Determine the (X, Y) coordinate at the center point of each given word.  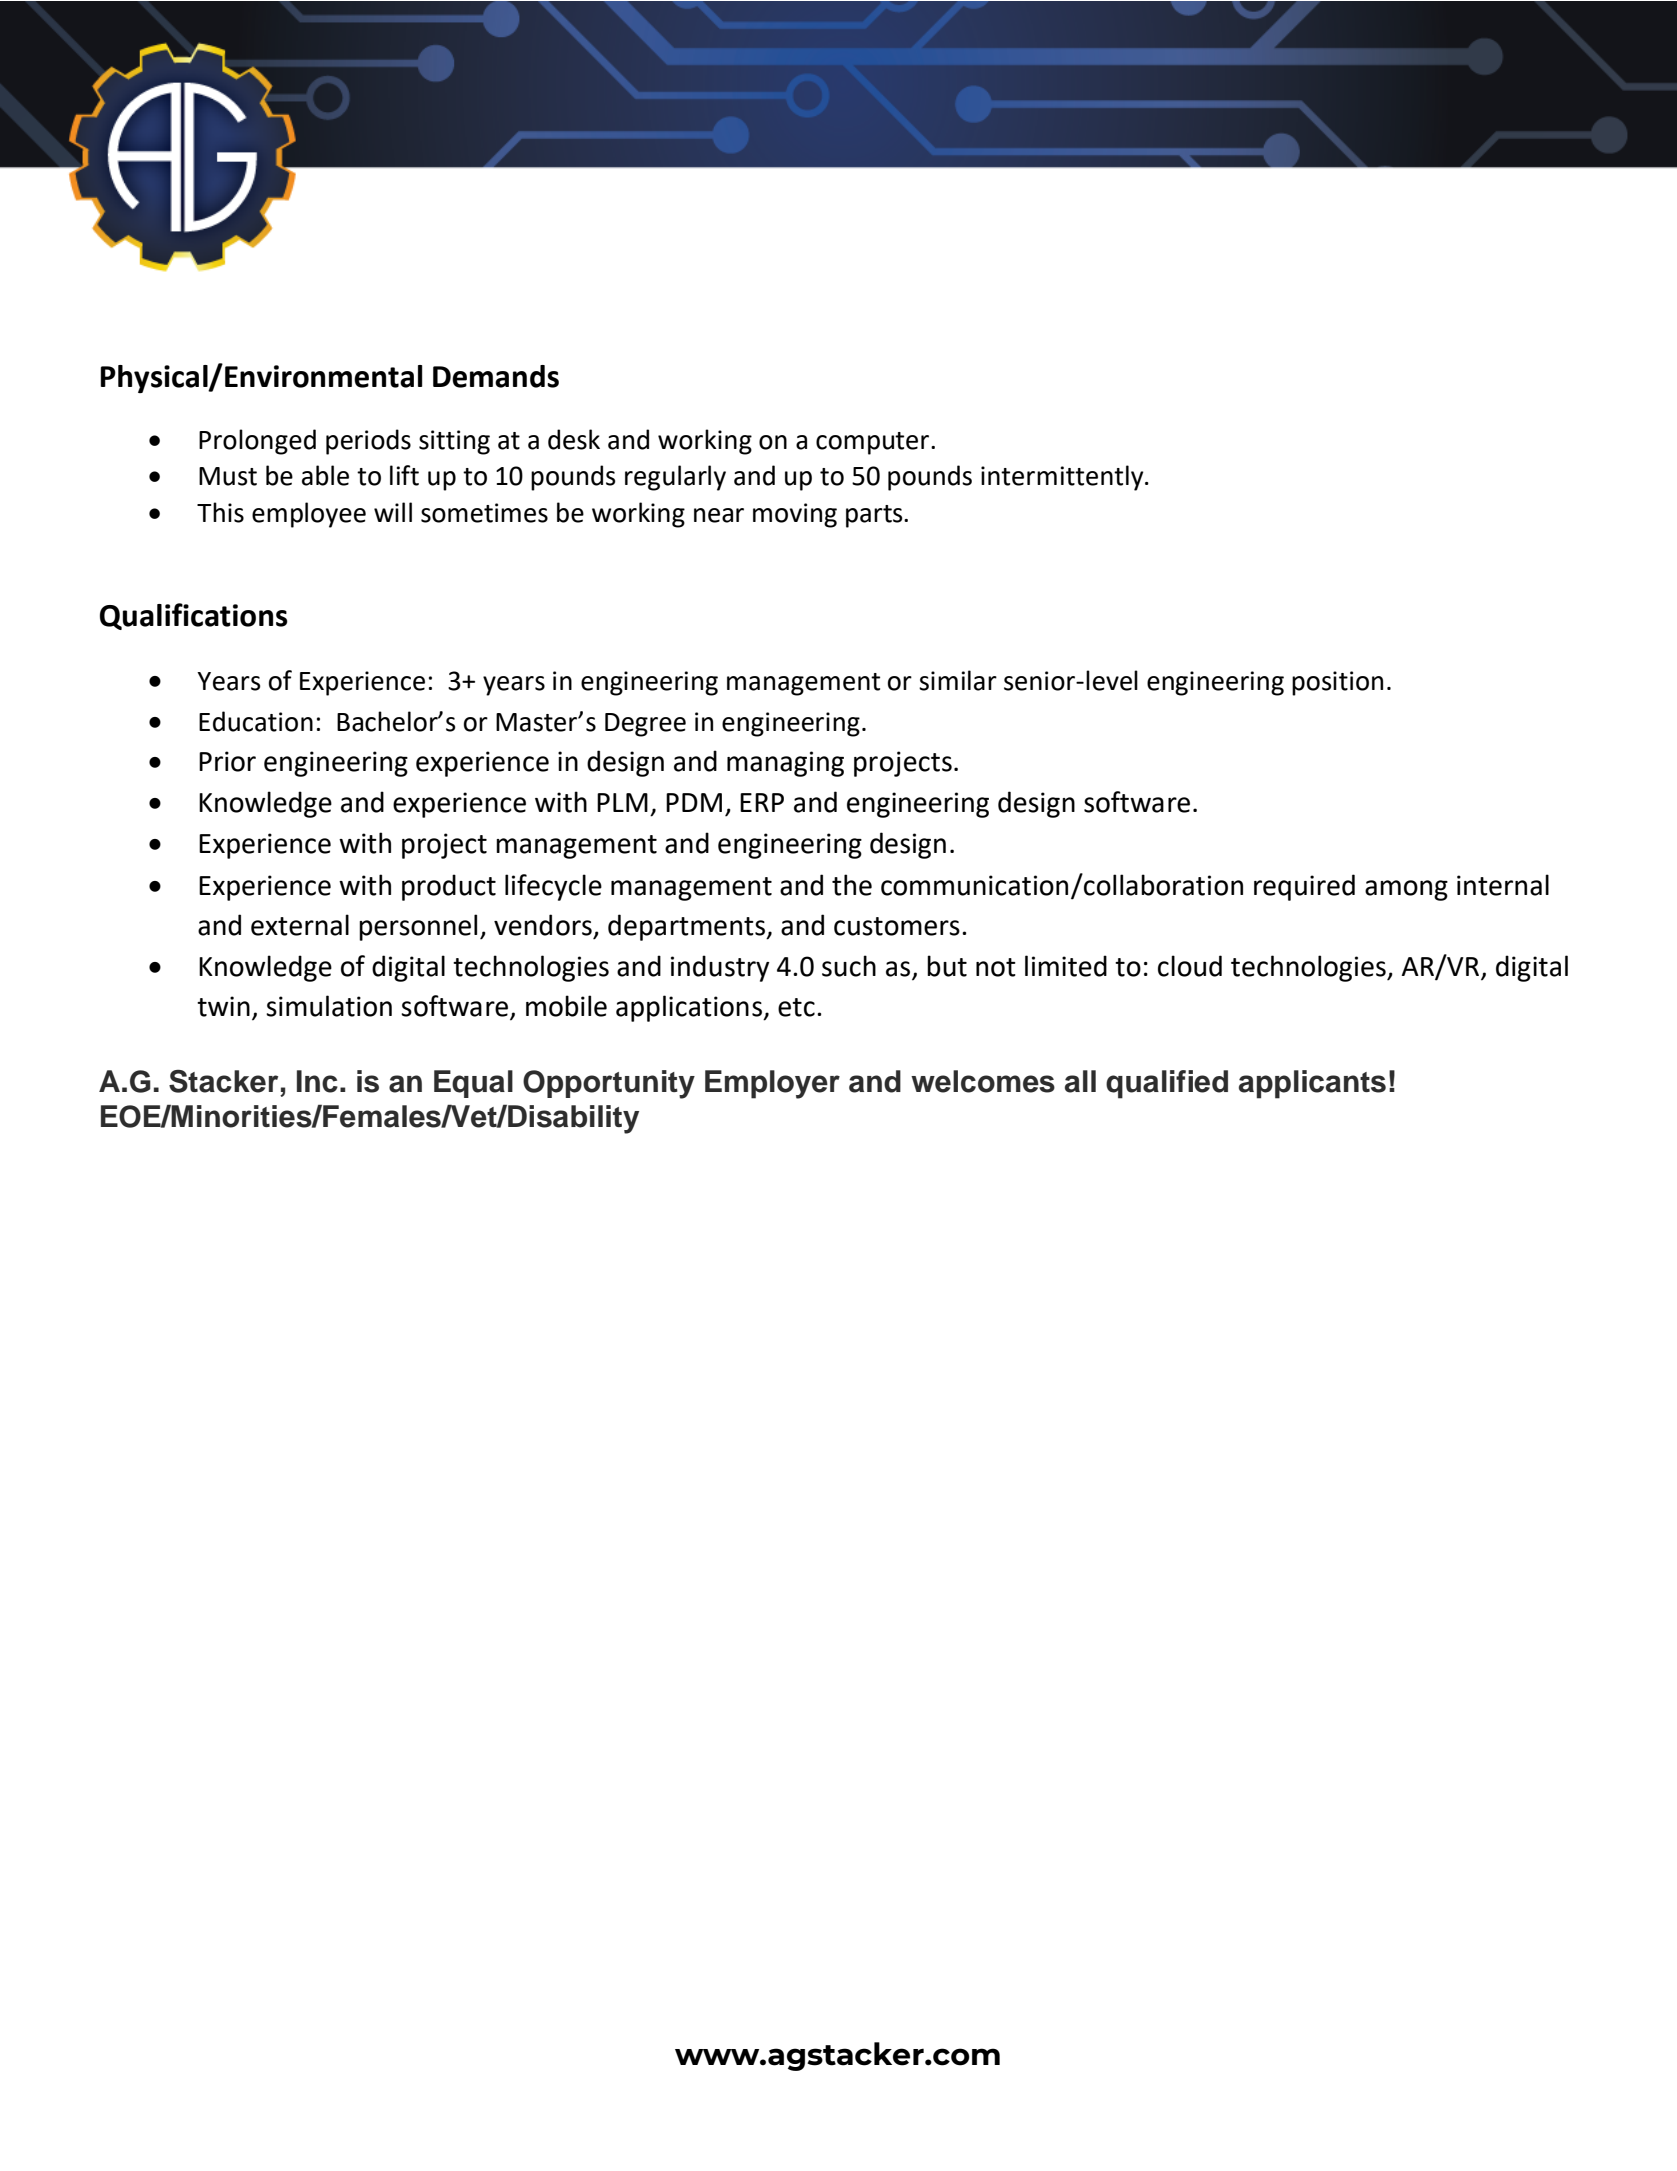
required (1304, 887)
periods (368, 442)
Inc (317, 1081)
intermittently (1063, 478)
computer (872, 443)
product (449, 887)
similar (958, 680)
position (1337, 683)
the (852, 885)
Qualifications (194, 616)
